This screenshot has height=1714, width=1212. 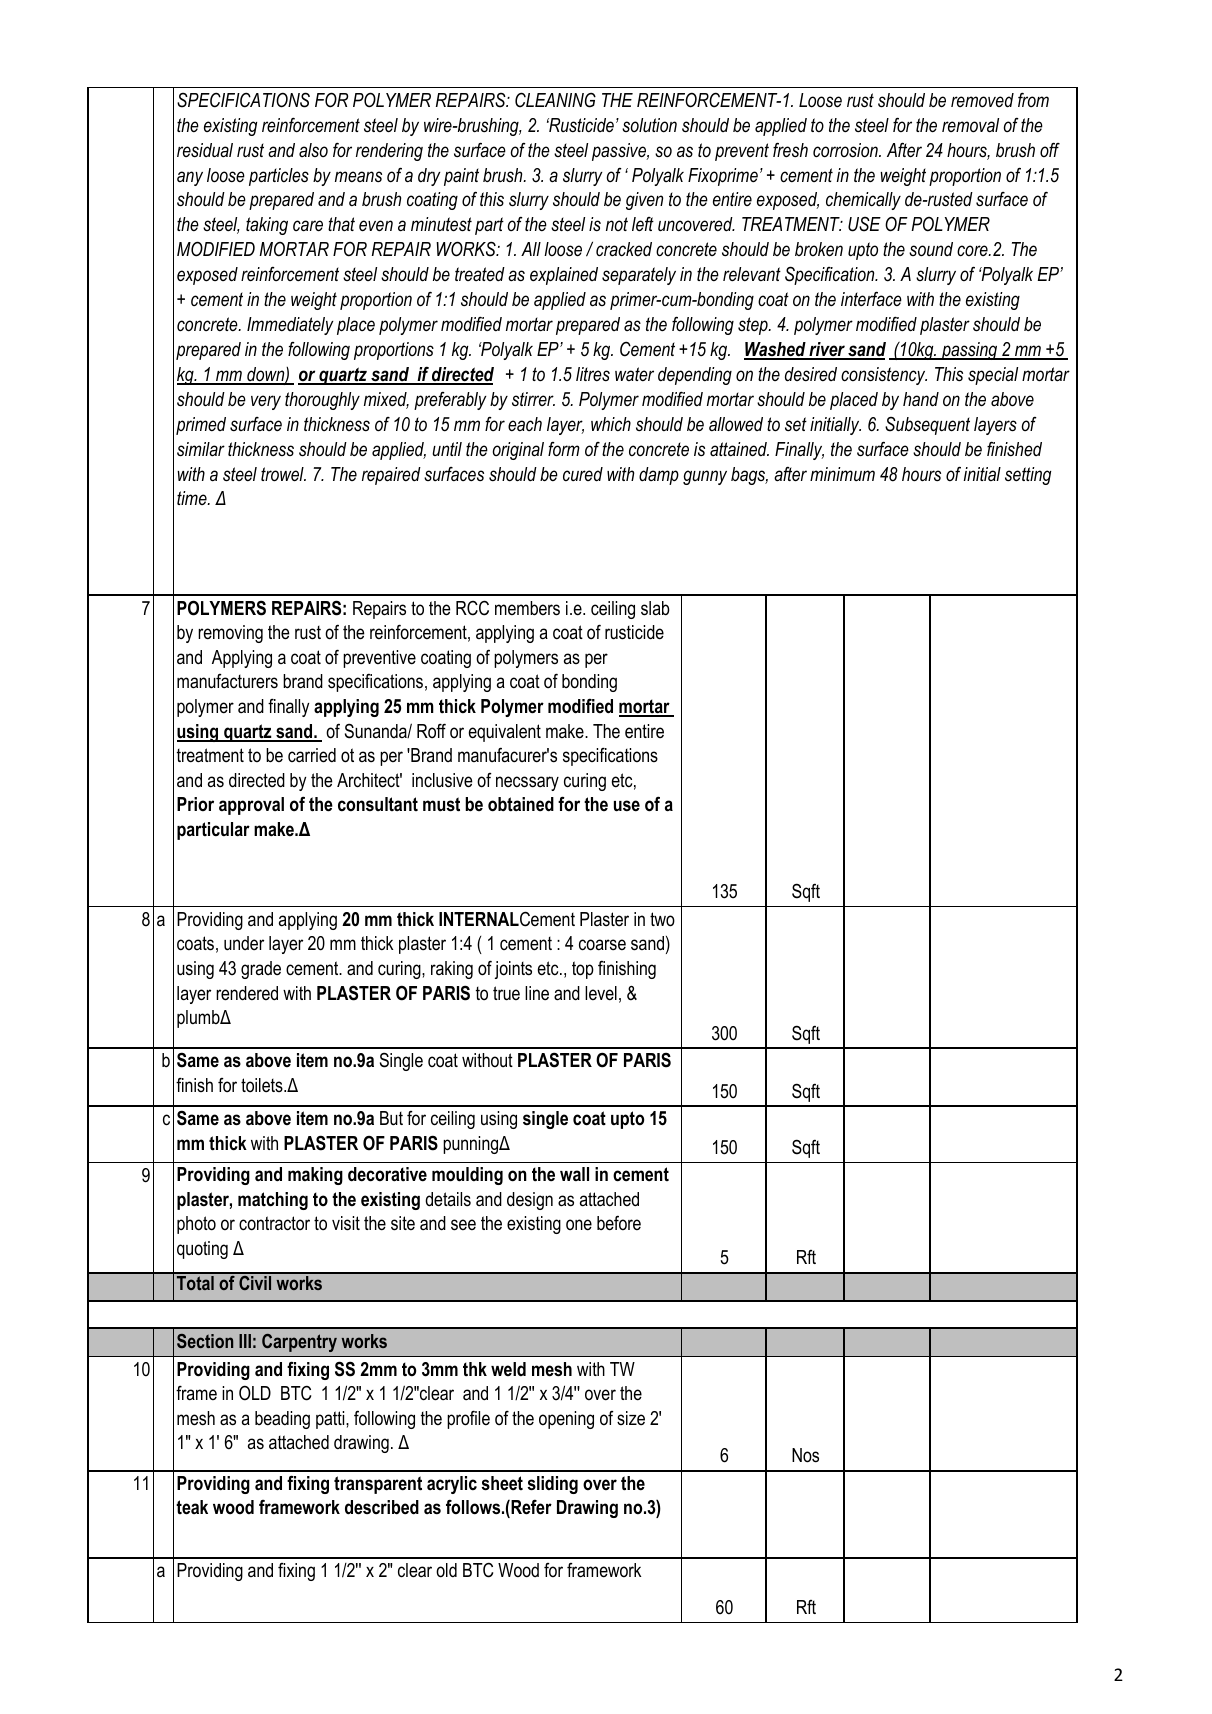 I want to click on also, so click(x=313, y=150).
